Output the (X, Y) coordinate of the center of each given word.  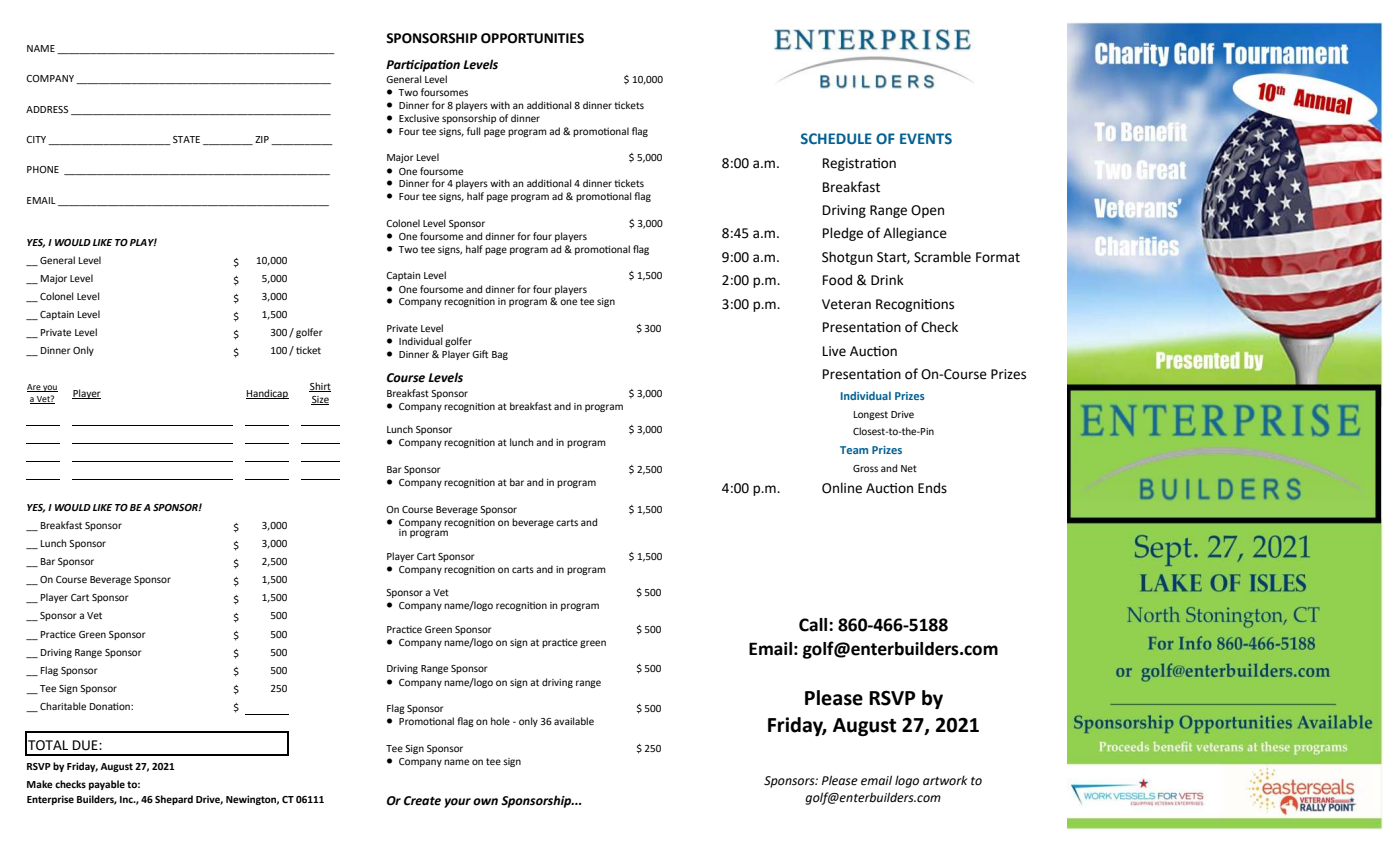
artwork (945, 780)
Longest (871, 415)
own (485, 802)
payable (107, 785)
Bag (500, 355)
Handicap (267, 394)
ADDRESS (47, 109)
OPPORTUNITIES (532, 38)
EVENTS (926, 138)
